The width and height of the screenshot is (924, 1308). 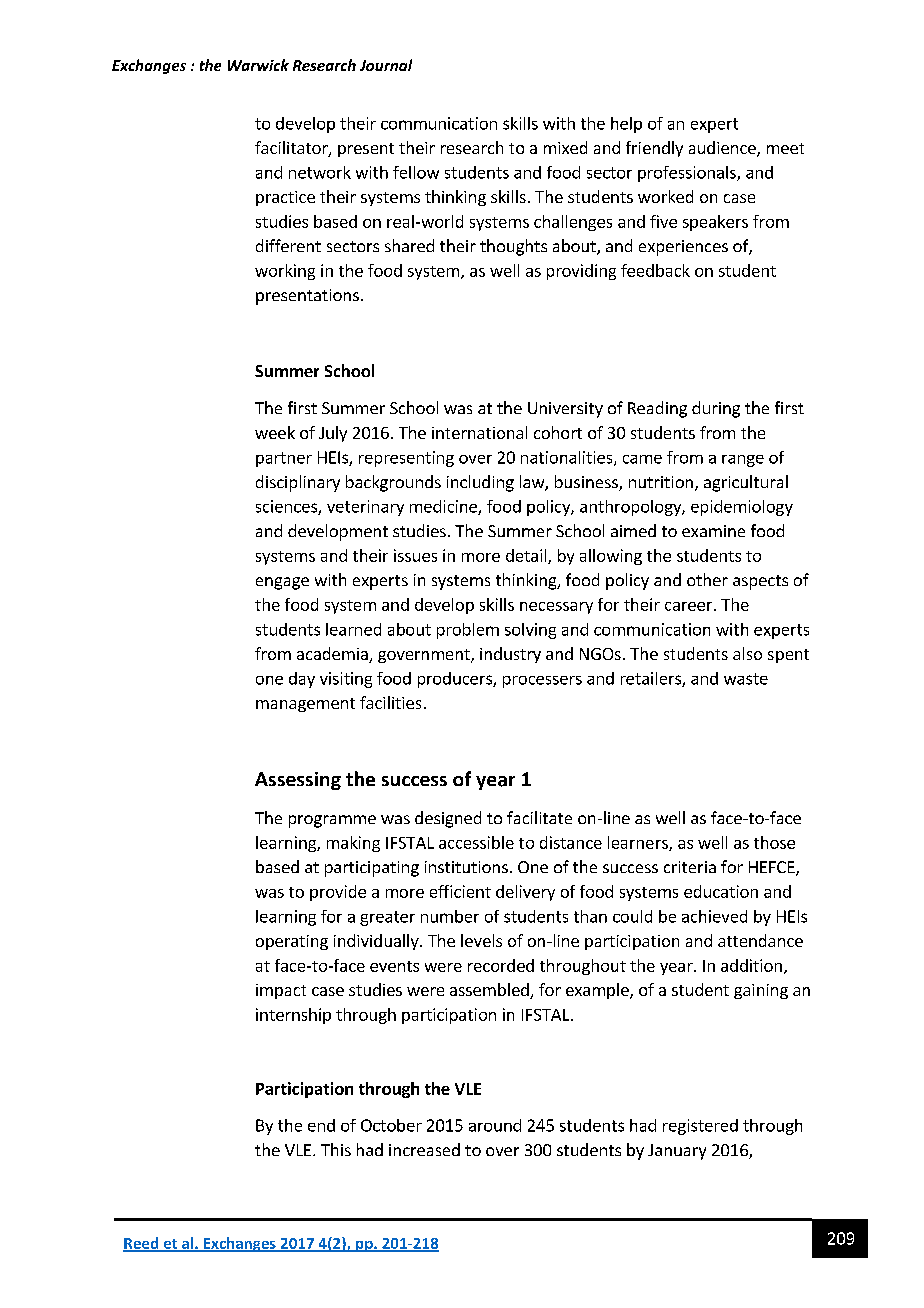 I want to click on day, so click(x=302, y=680).
